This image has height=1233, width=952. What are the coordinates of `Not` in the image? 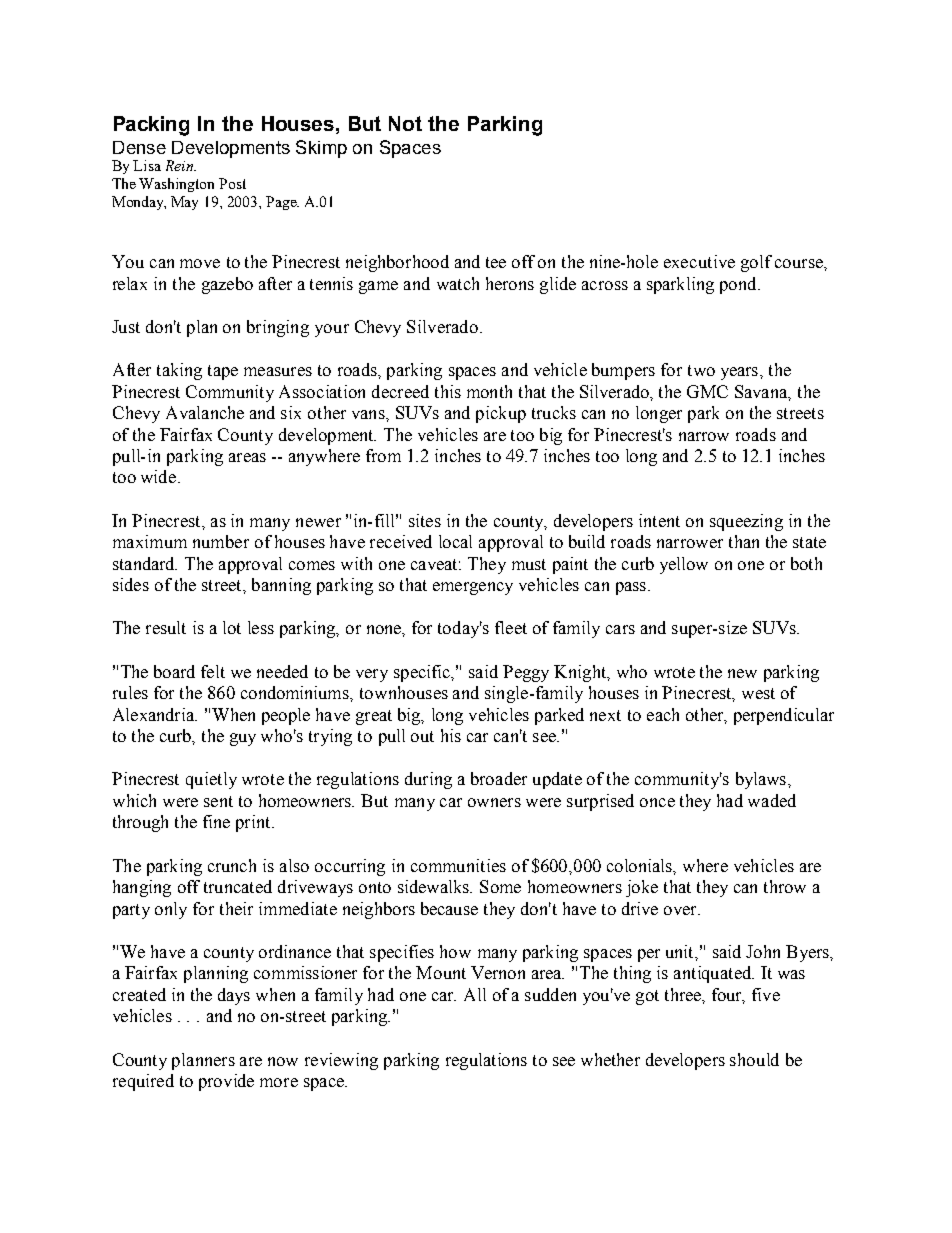 It's located at (405, 123).
